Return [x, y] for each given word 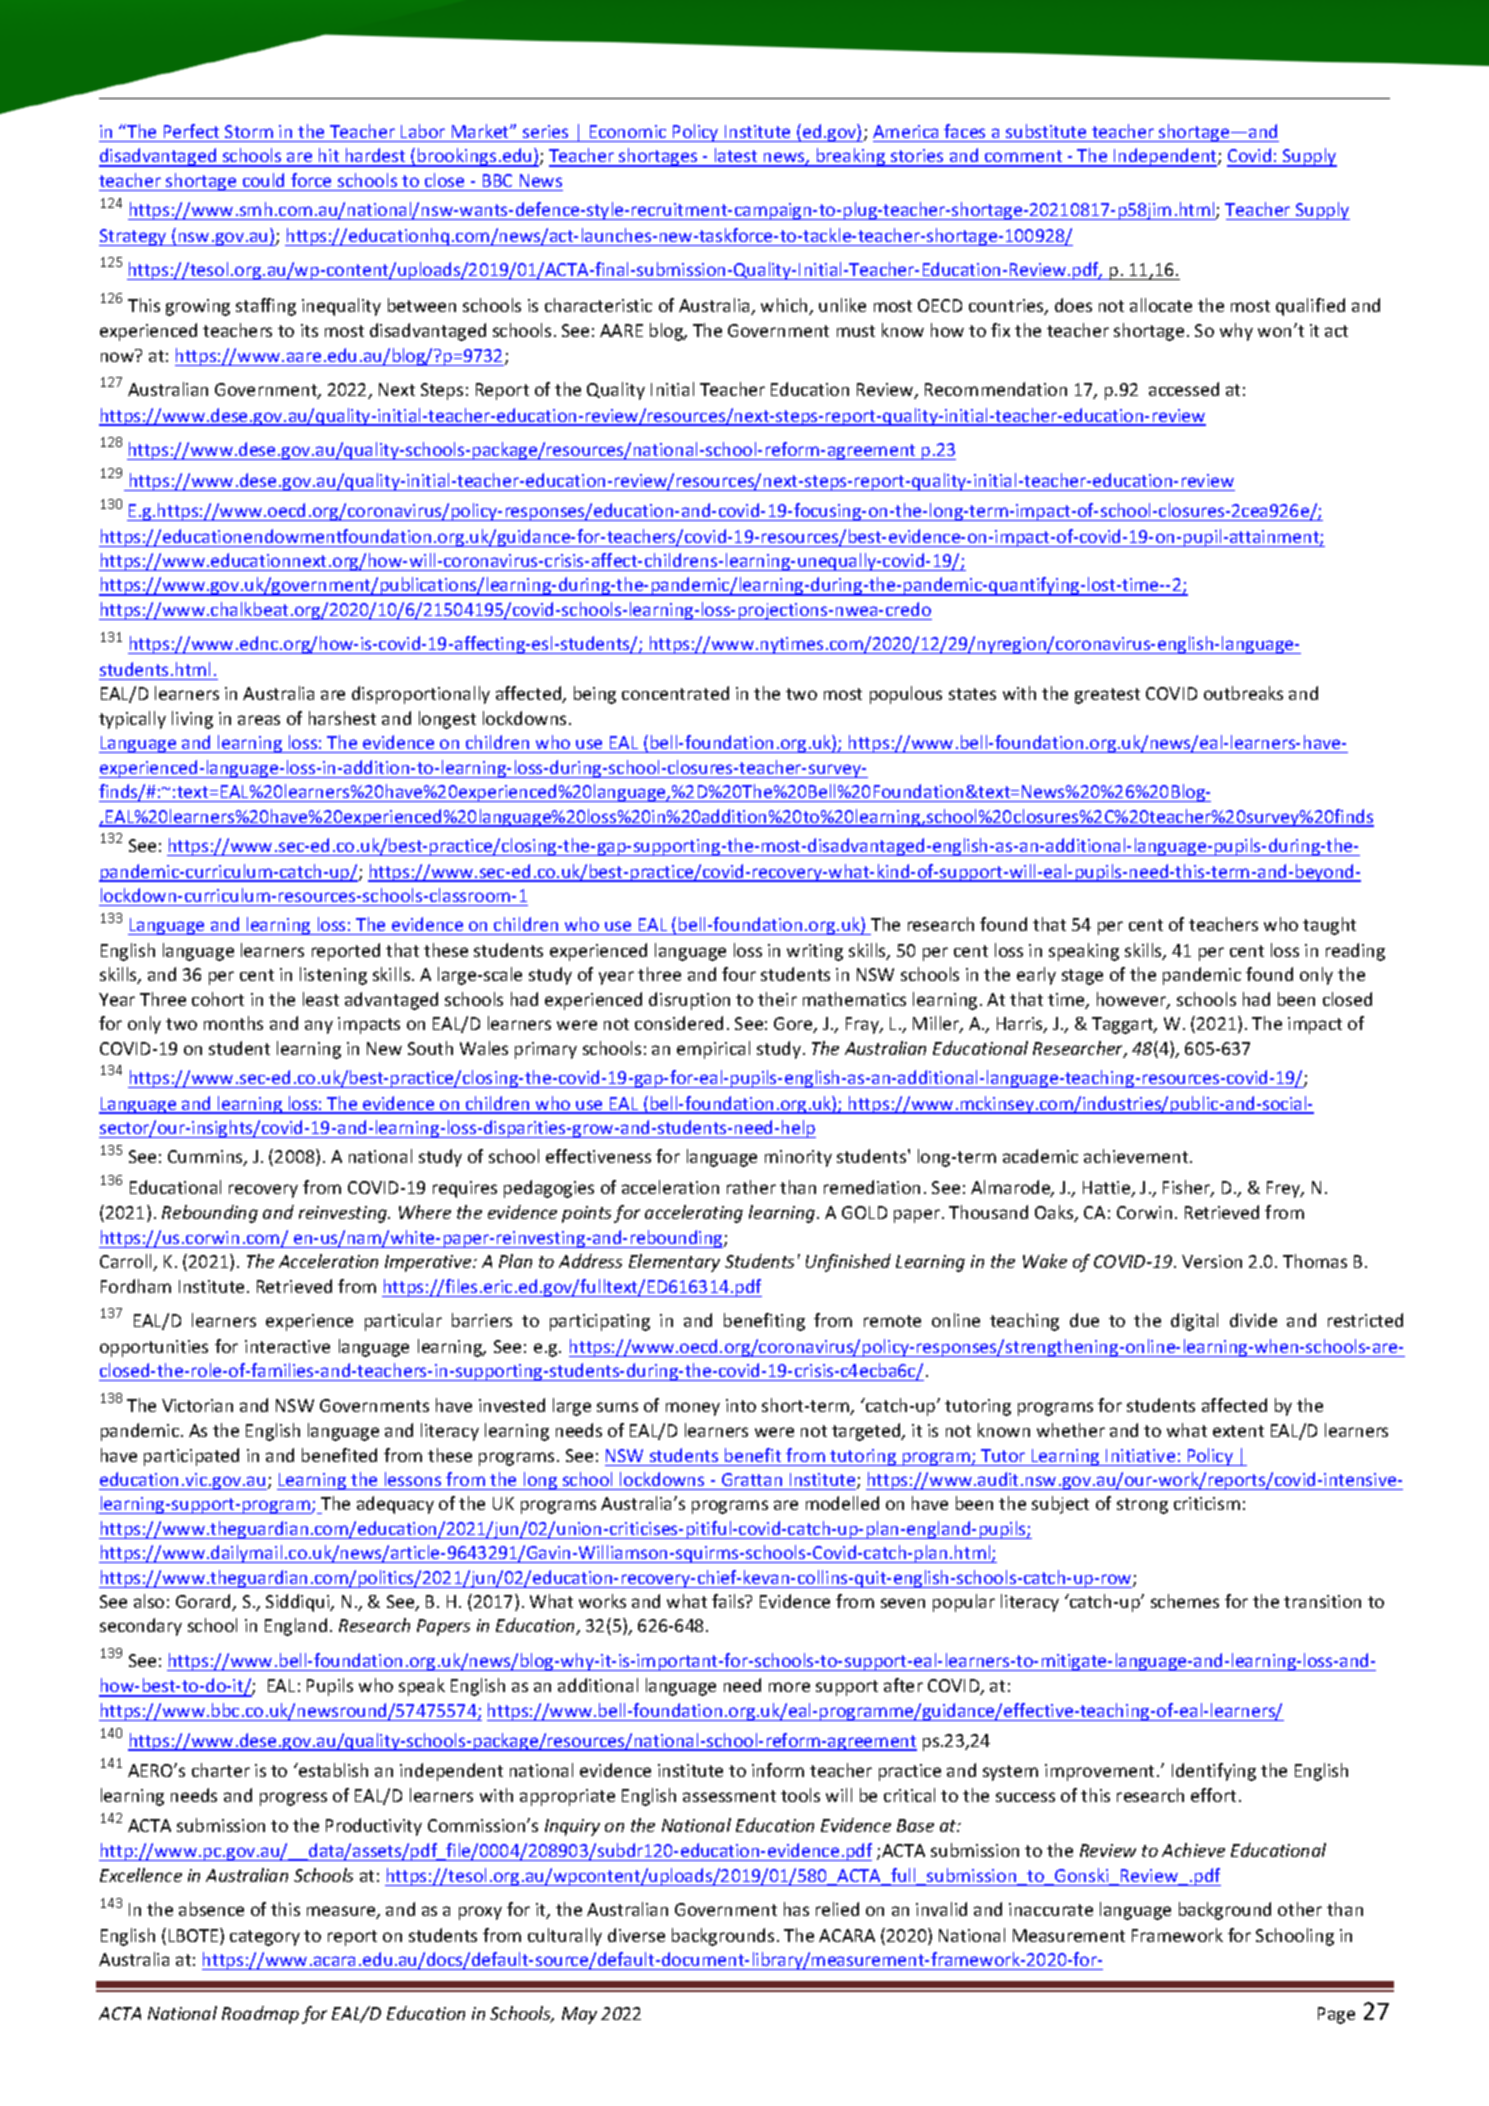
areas [259, 720]
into [741, 1405]
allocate [1161, 305]
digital [1194, 1322]
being [595, 695]
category [265, 1938]
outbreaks [1243, 693]
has [796, 1909]
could [263, 180]
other [1300, 1909]
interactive [287, 1346]
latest [736, 157]
